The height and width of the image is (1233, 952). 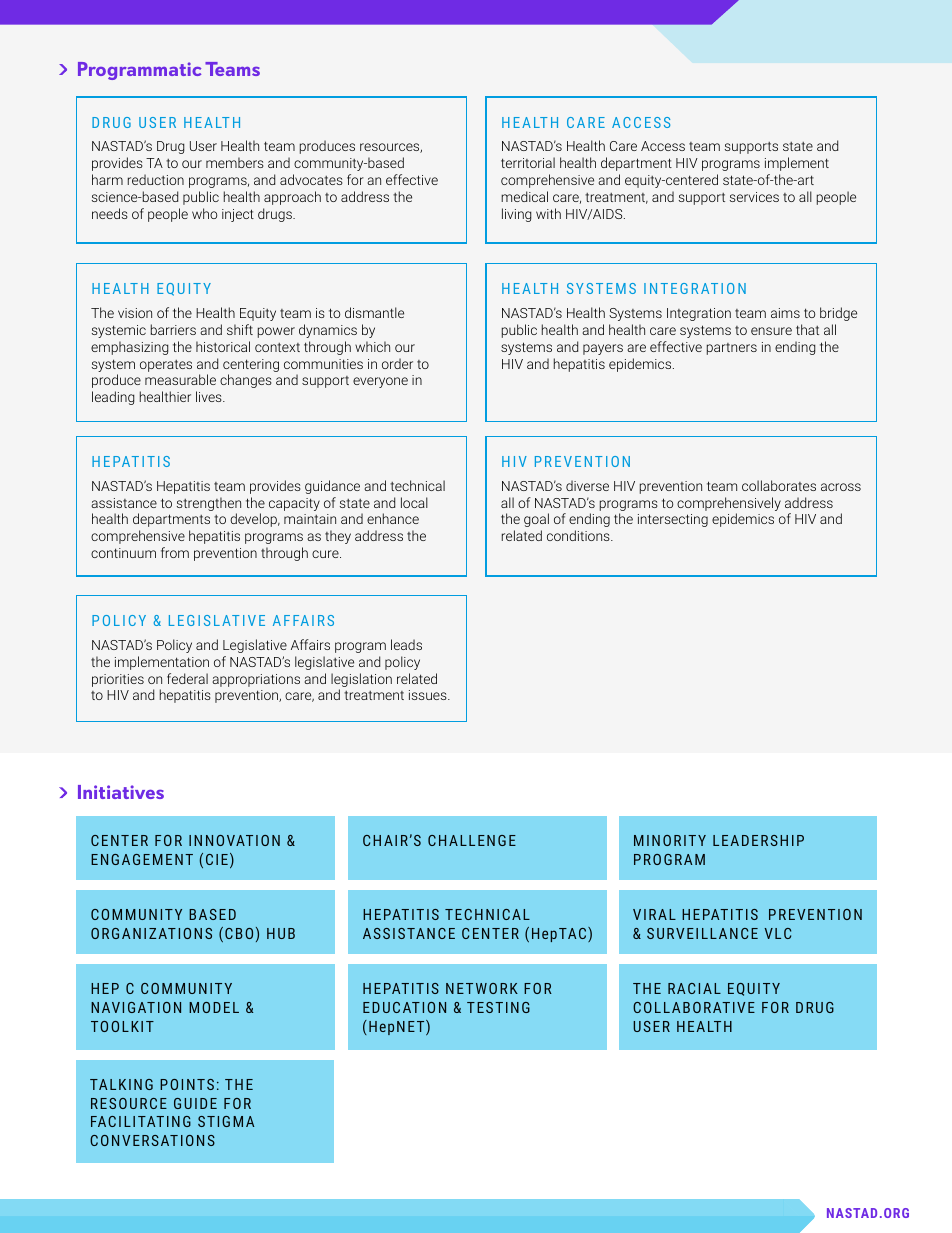 What do you see at coordinates (156, 179) in the image?
I see `reduction` at bounding box center [156, 179].
